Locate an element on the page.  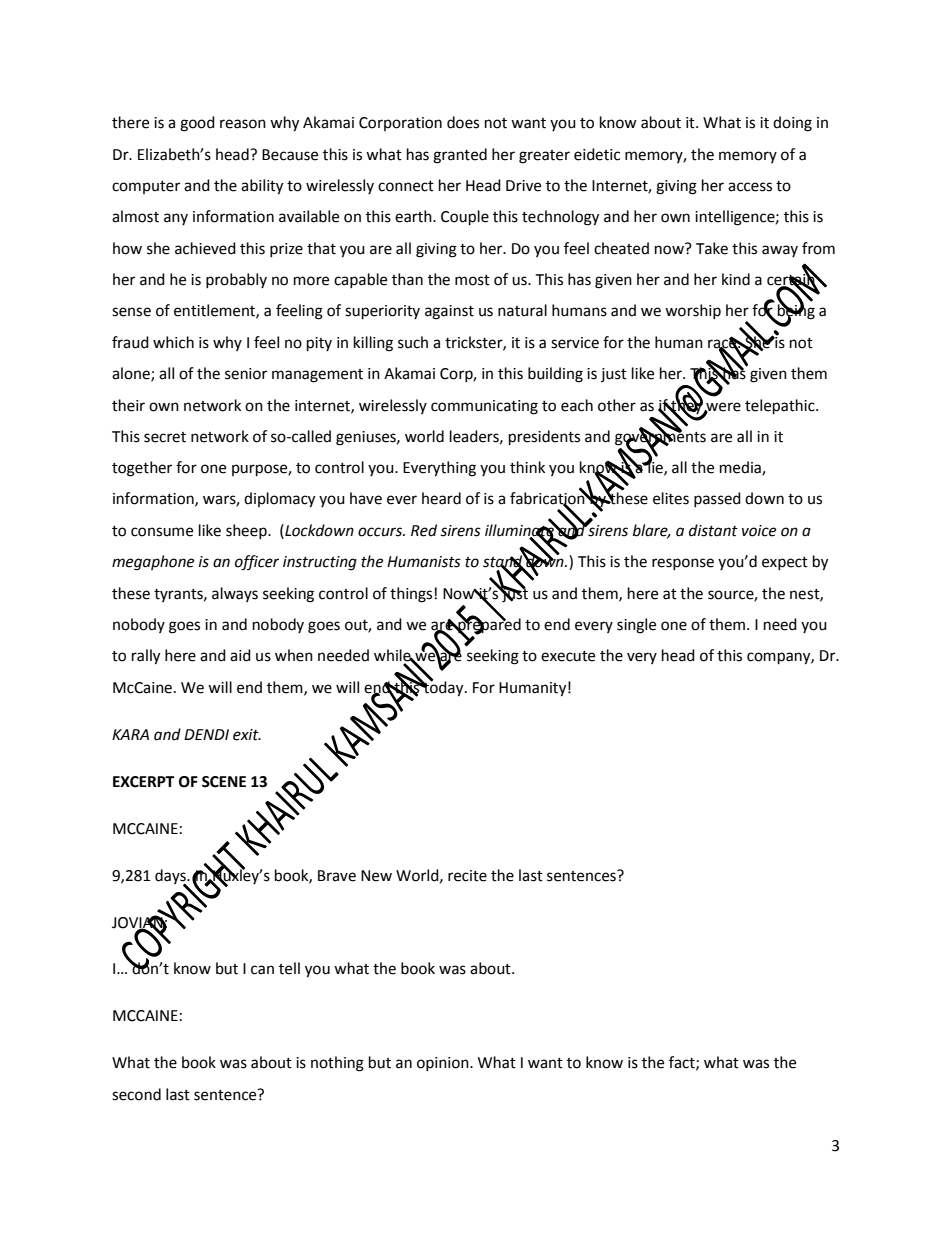
opinion is located at coordinates (444, 1064).
